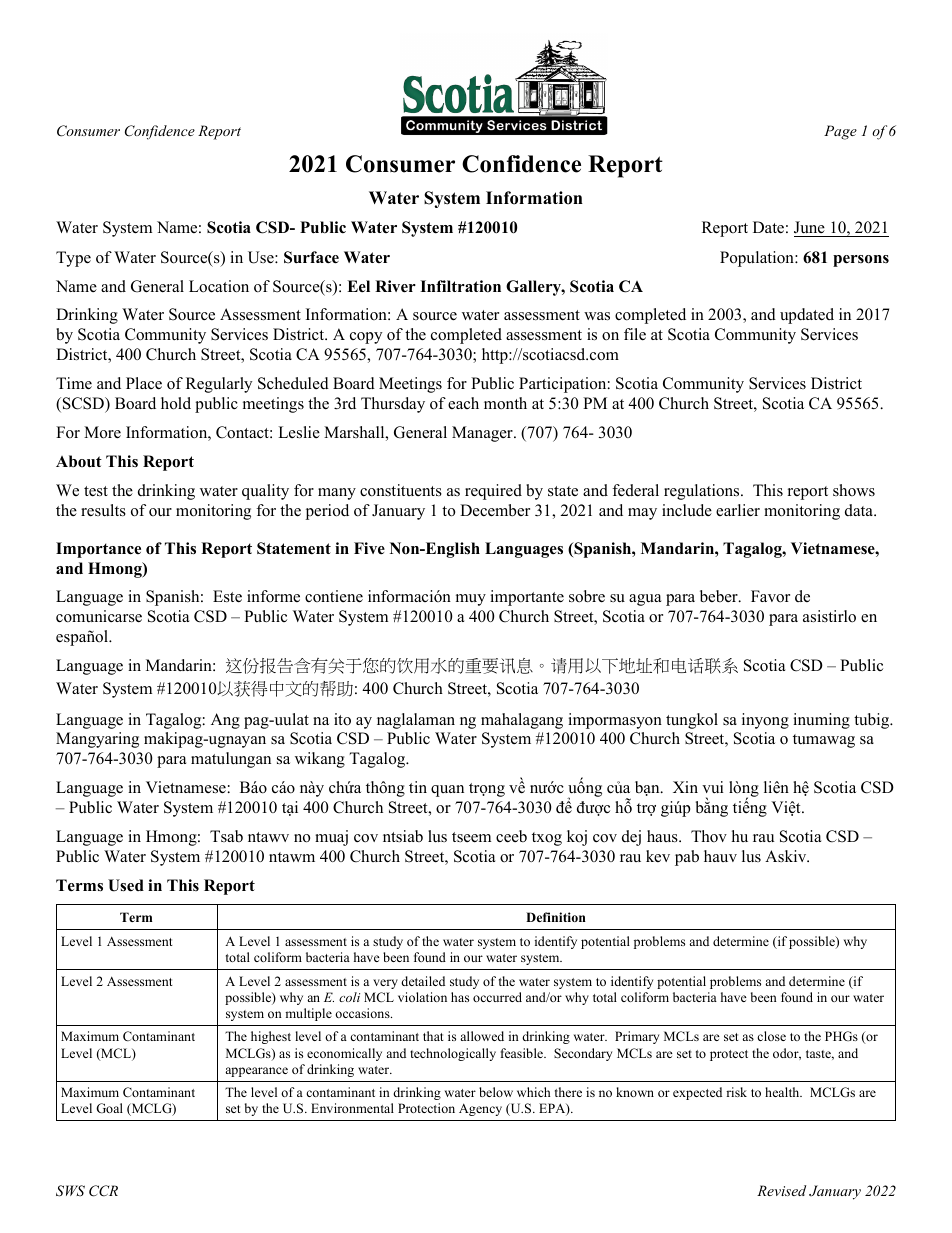 Image resolution: width=952 pixels, height=1233 pixels. I want to click on Page, so click(840, 132).
